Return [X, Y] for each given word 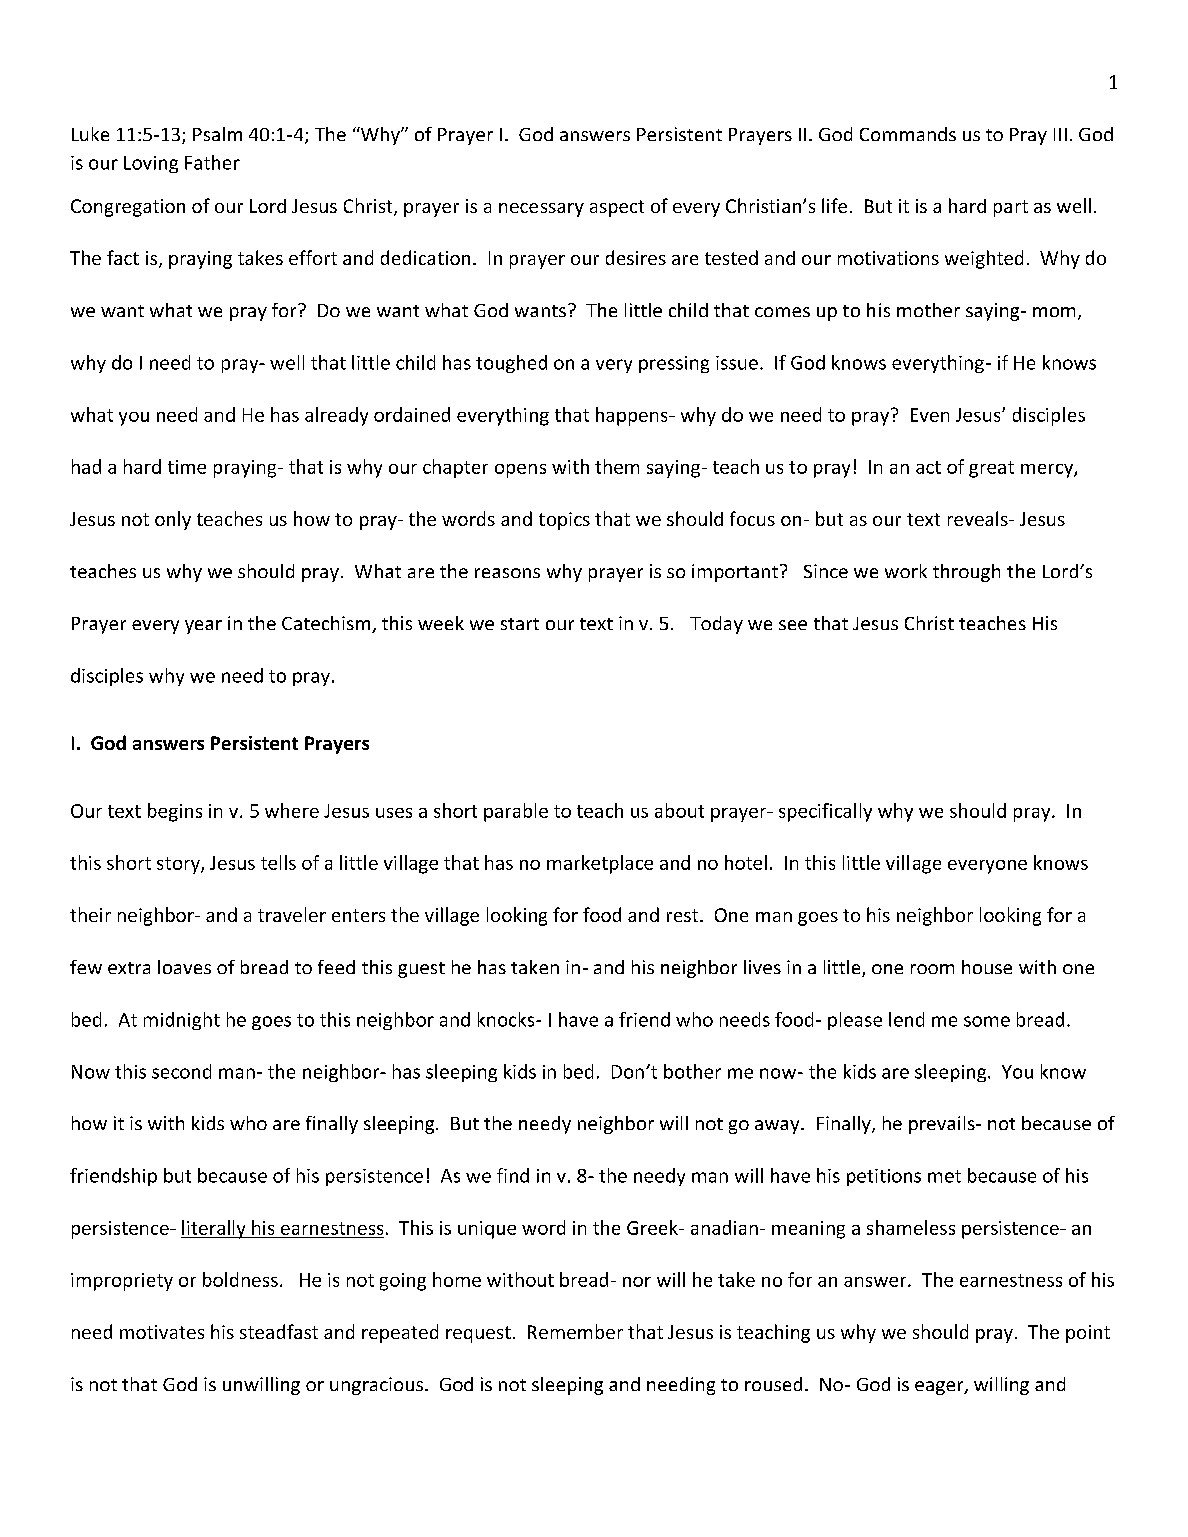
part [1011, 208]
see [793, 625]
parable [516, 812]
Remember [575, 1331]
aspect [617, 208]
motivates [162, 1332]
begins [175, 812]
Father [212, 162]
